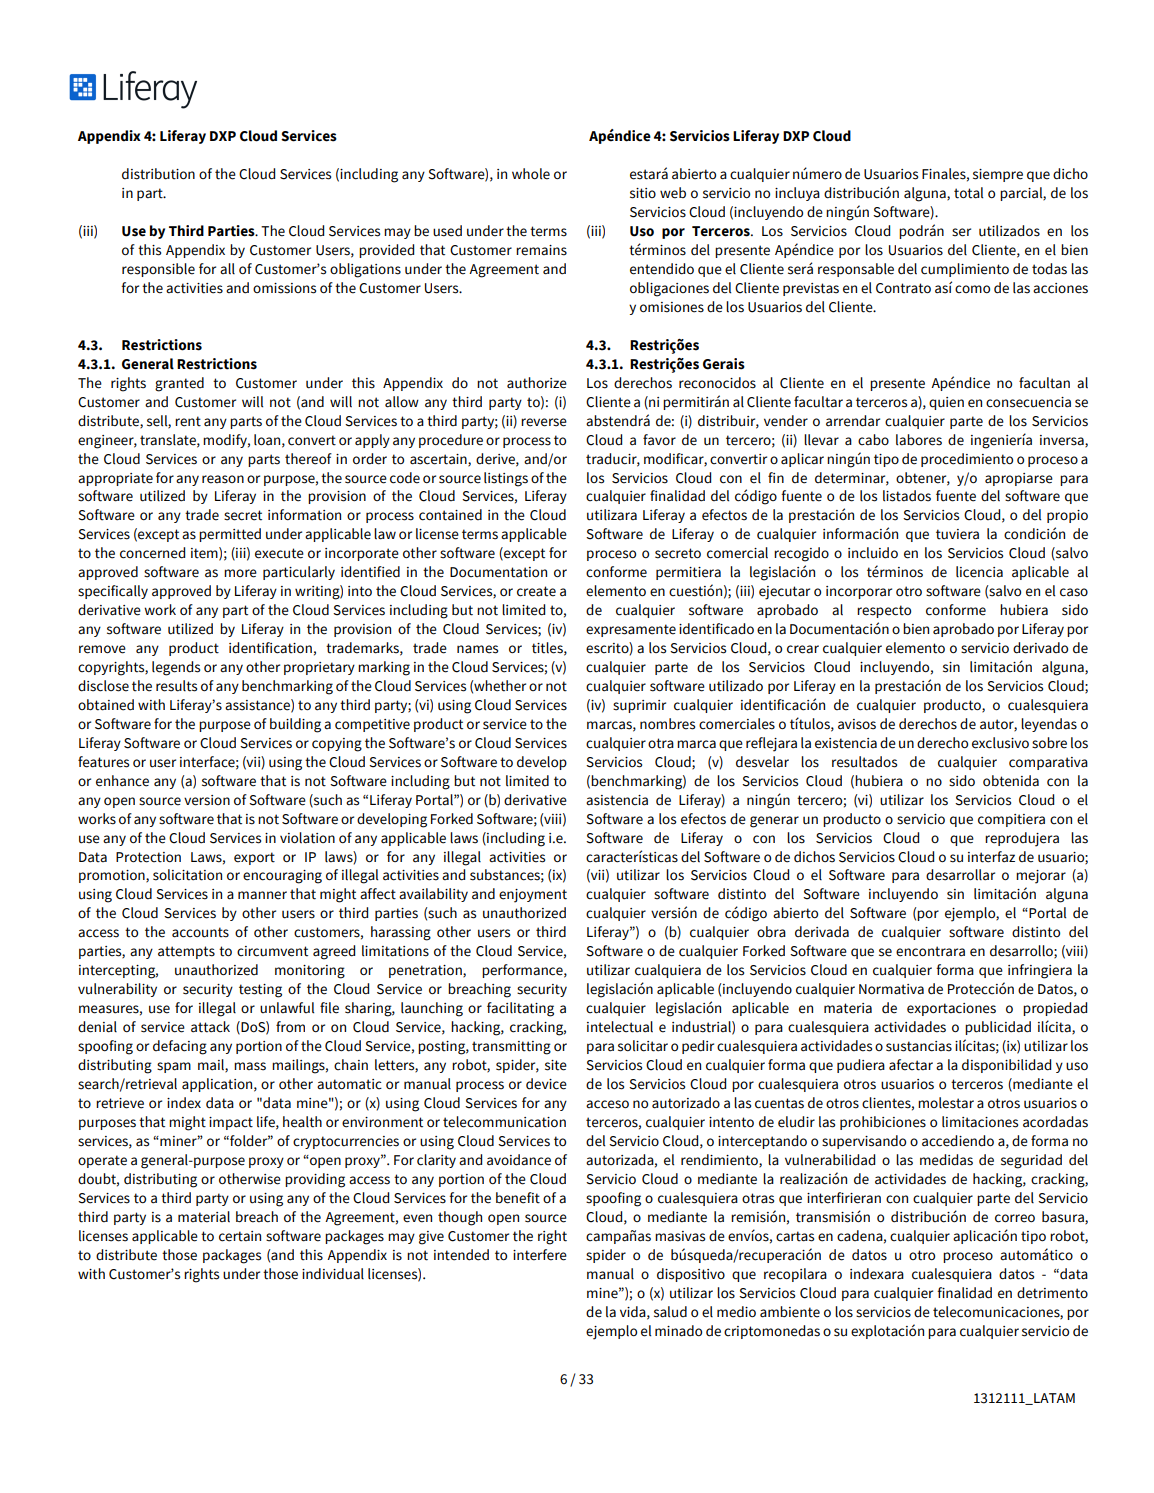 The width and height of the document is (1154, 1493). Describe the element at coordinates (477, 649) in the document. I see `names` at that location.
